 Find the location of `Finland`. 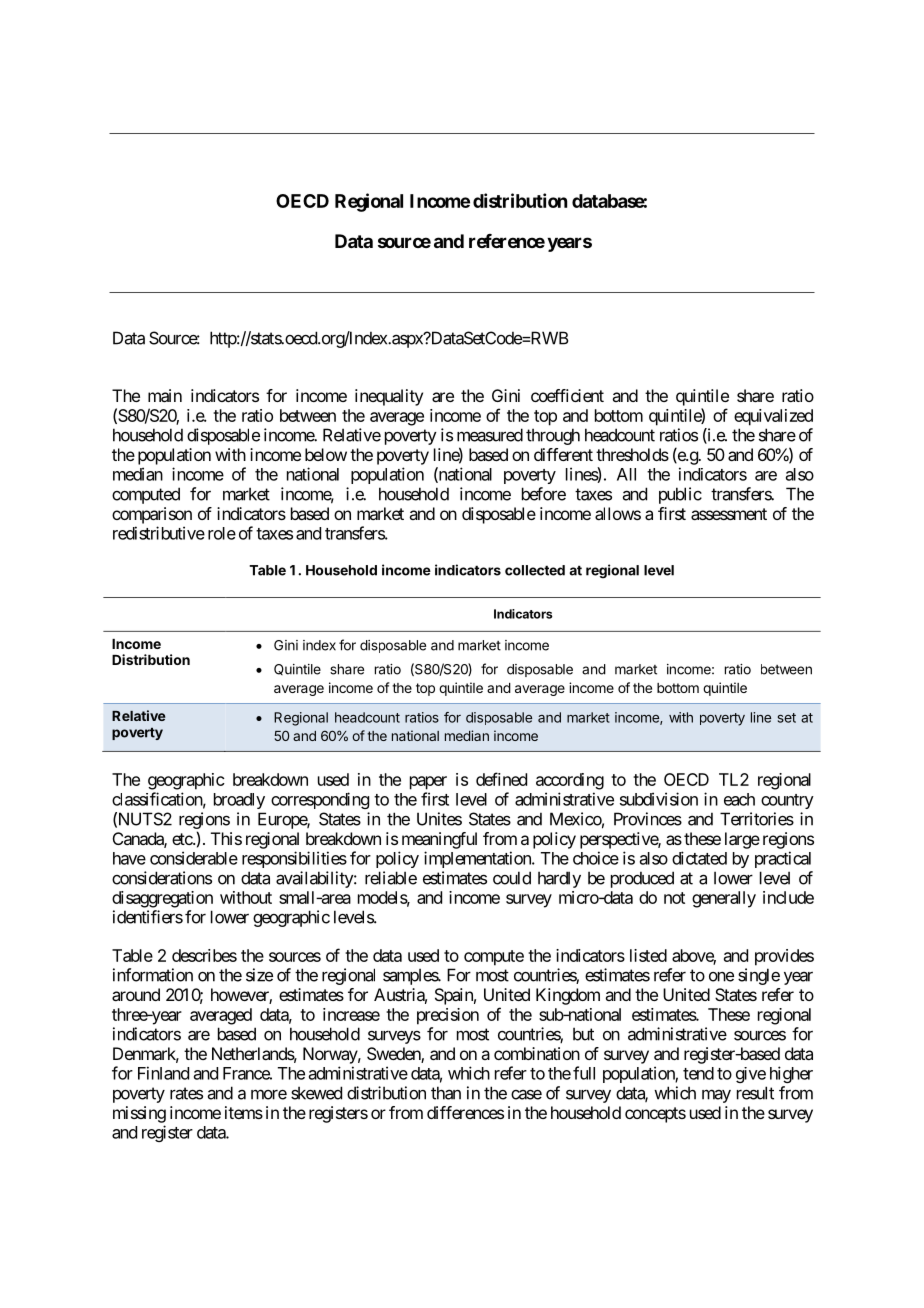

Finland is located at coordinates (163, 1073).
